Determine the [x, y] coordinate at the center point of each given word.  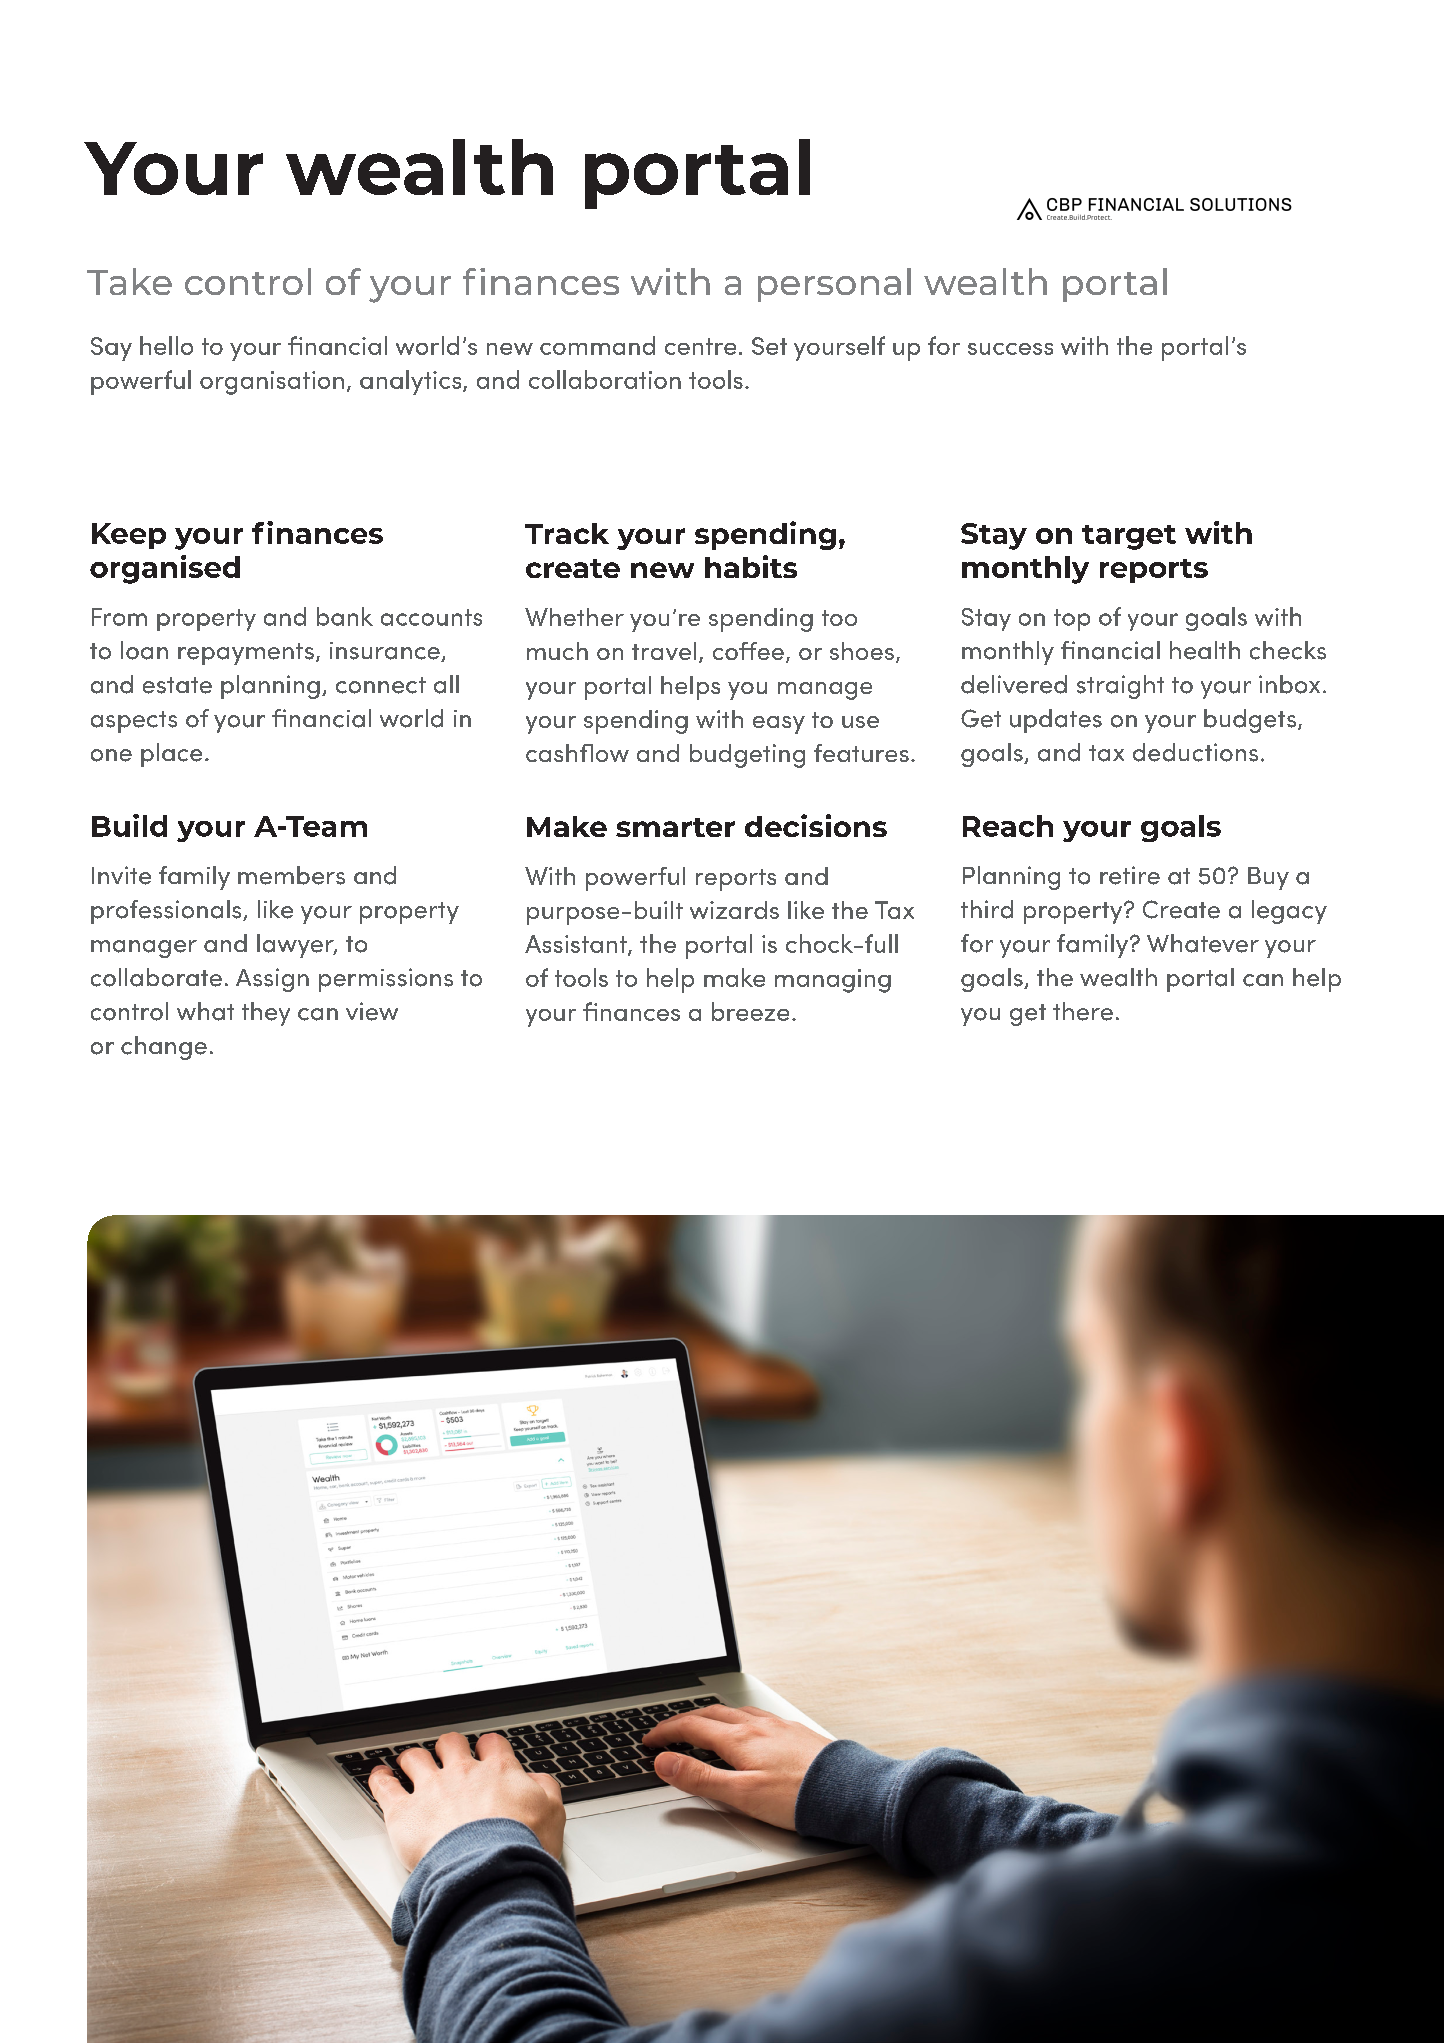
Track [567, 533]
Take [129, 281]
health [1205, 650]
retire [1130, 875]
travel [664, 651]
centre [700, 346]
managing [833, 981]
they [266, 1014]
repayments [246, 654]
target [1129, 537]
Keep [129, 536]
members [291, 875]
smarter [675, 827]
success [1010, 349]
